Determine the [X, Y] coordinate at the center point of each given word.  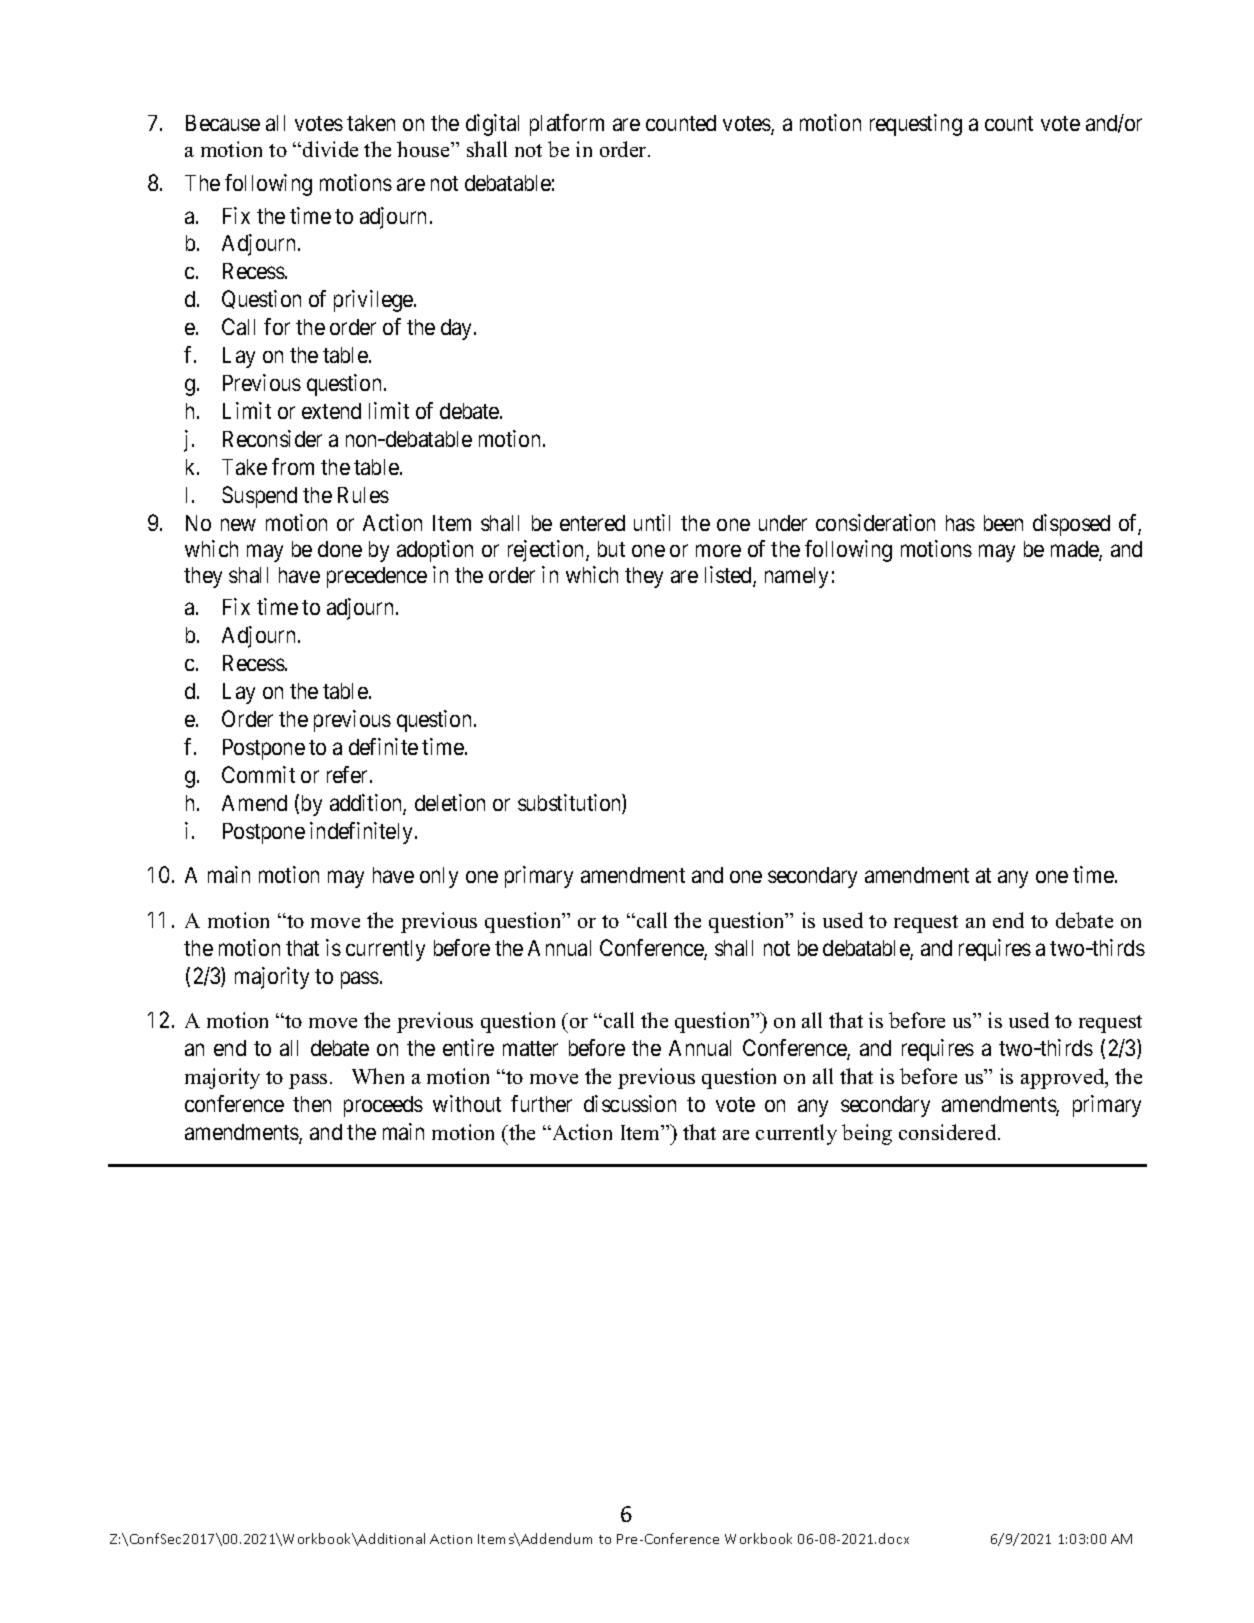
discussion [630, 1103]
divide [330, 149]
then [312, 1104]
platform [567, 125]
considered [949, 1132]
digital [492, 125]
